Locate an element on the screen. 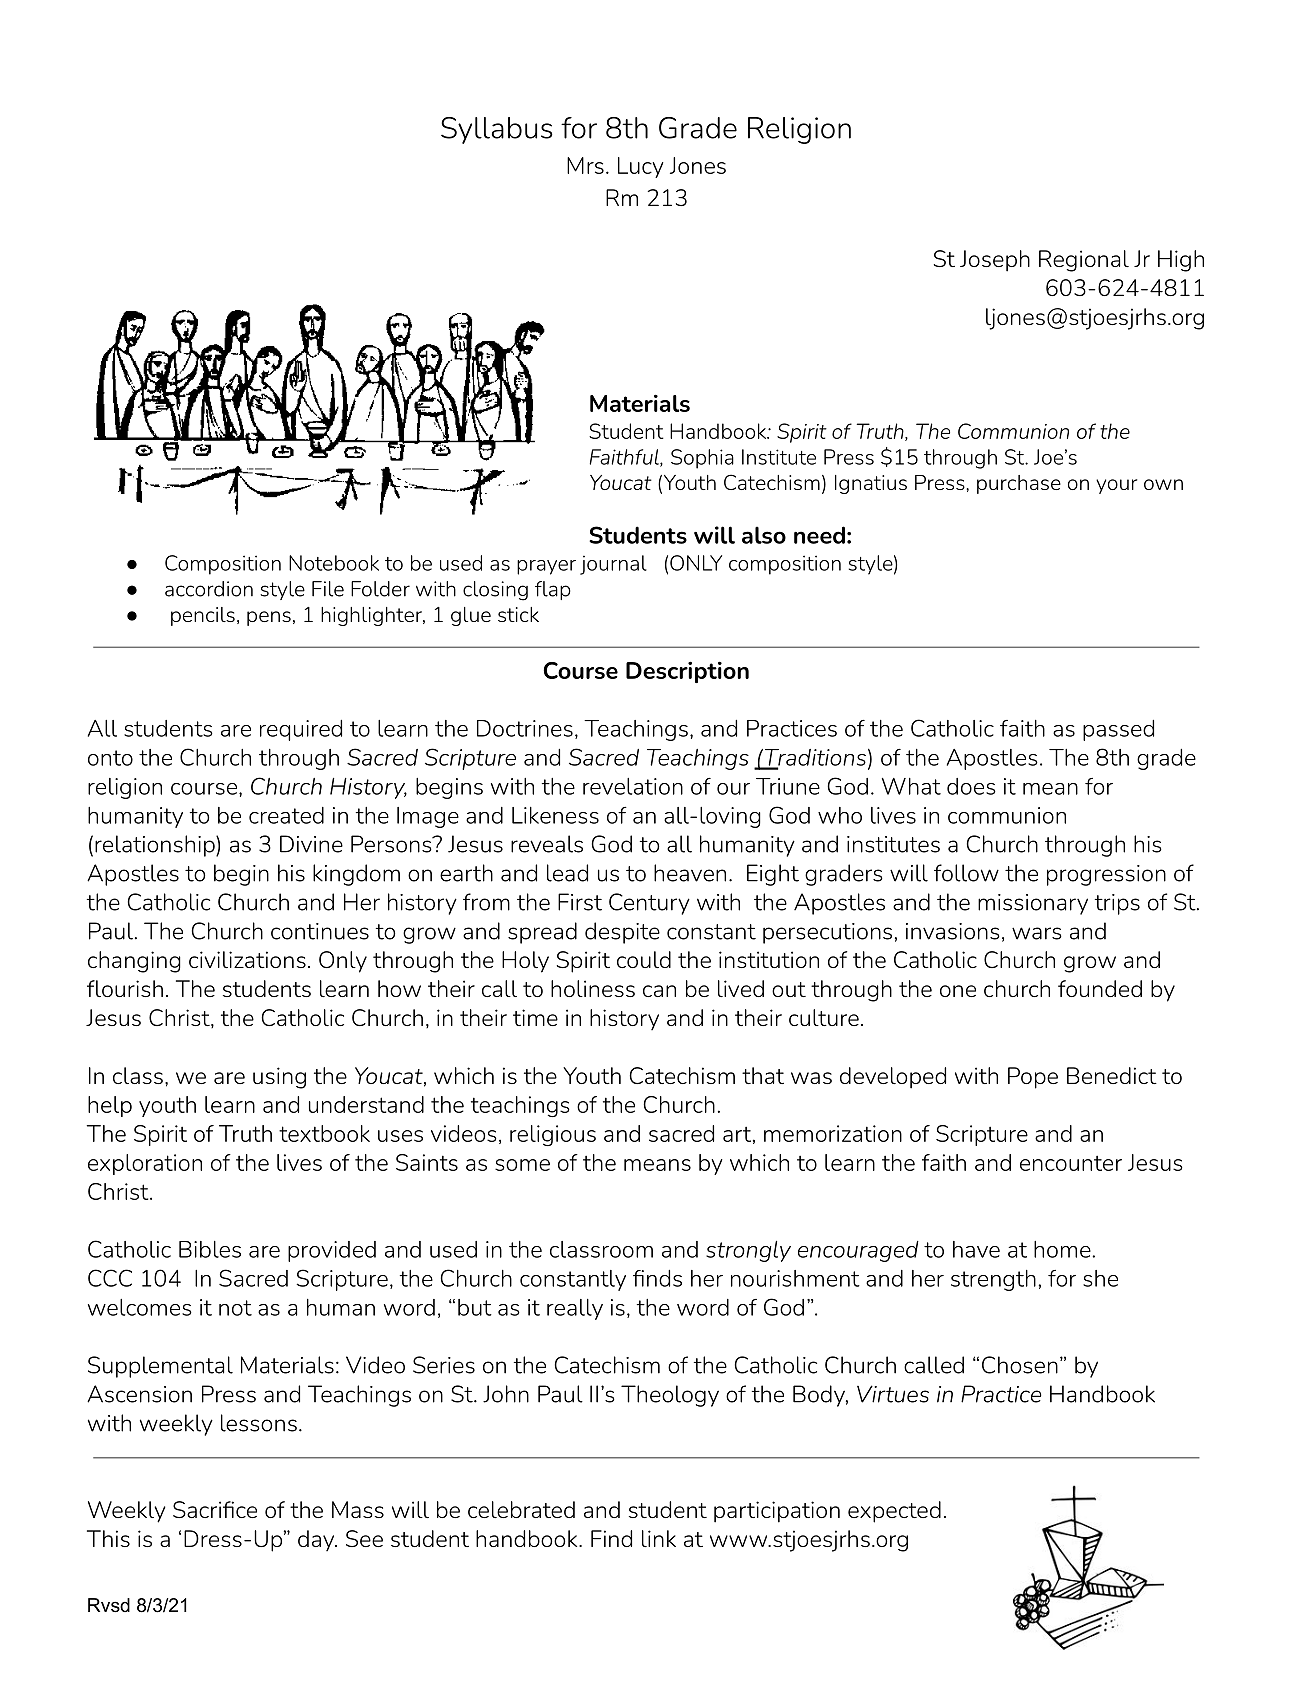 The height and width of the screenshot is (1698, 1312). accordion is located at coordinates (209, 589).
